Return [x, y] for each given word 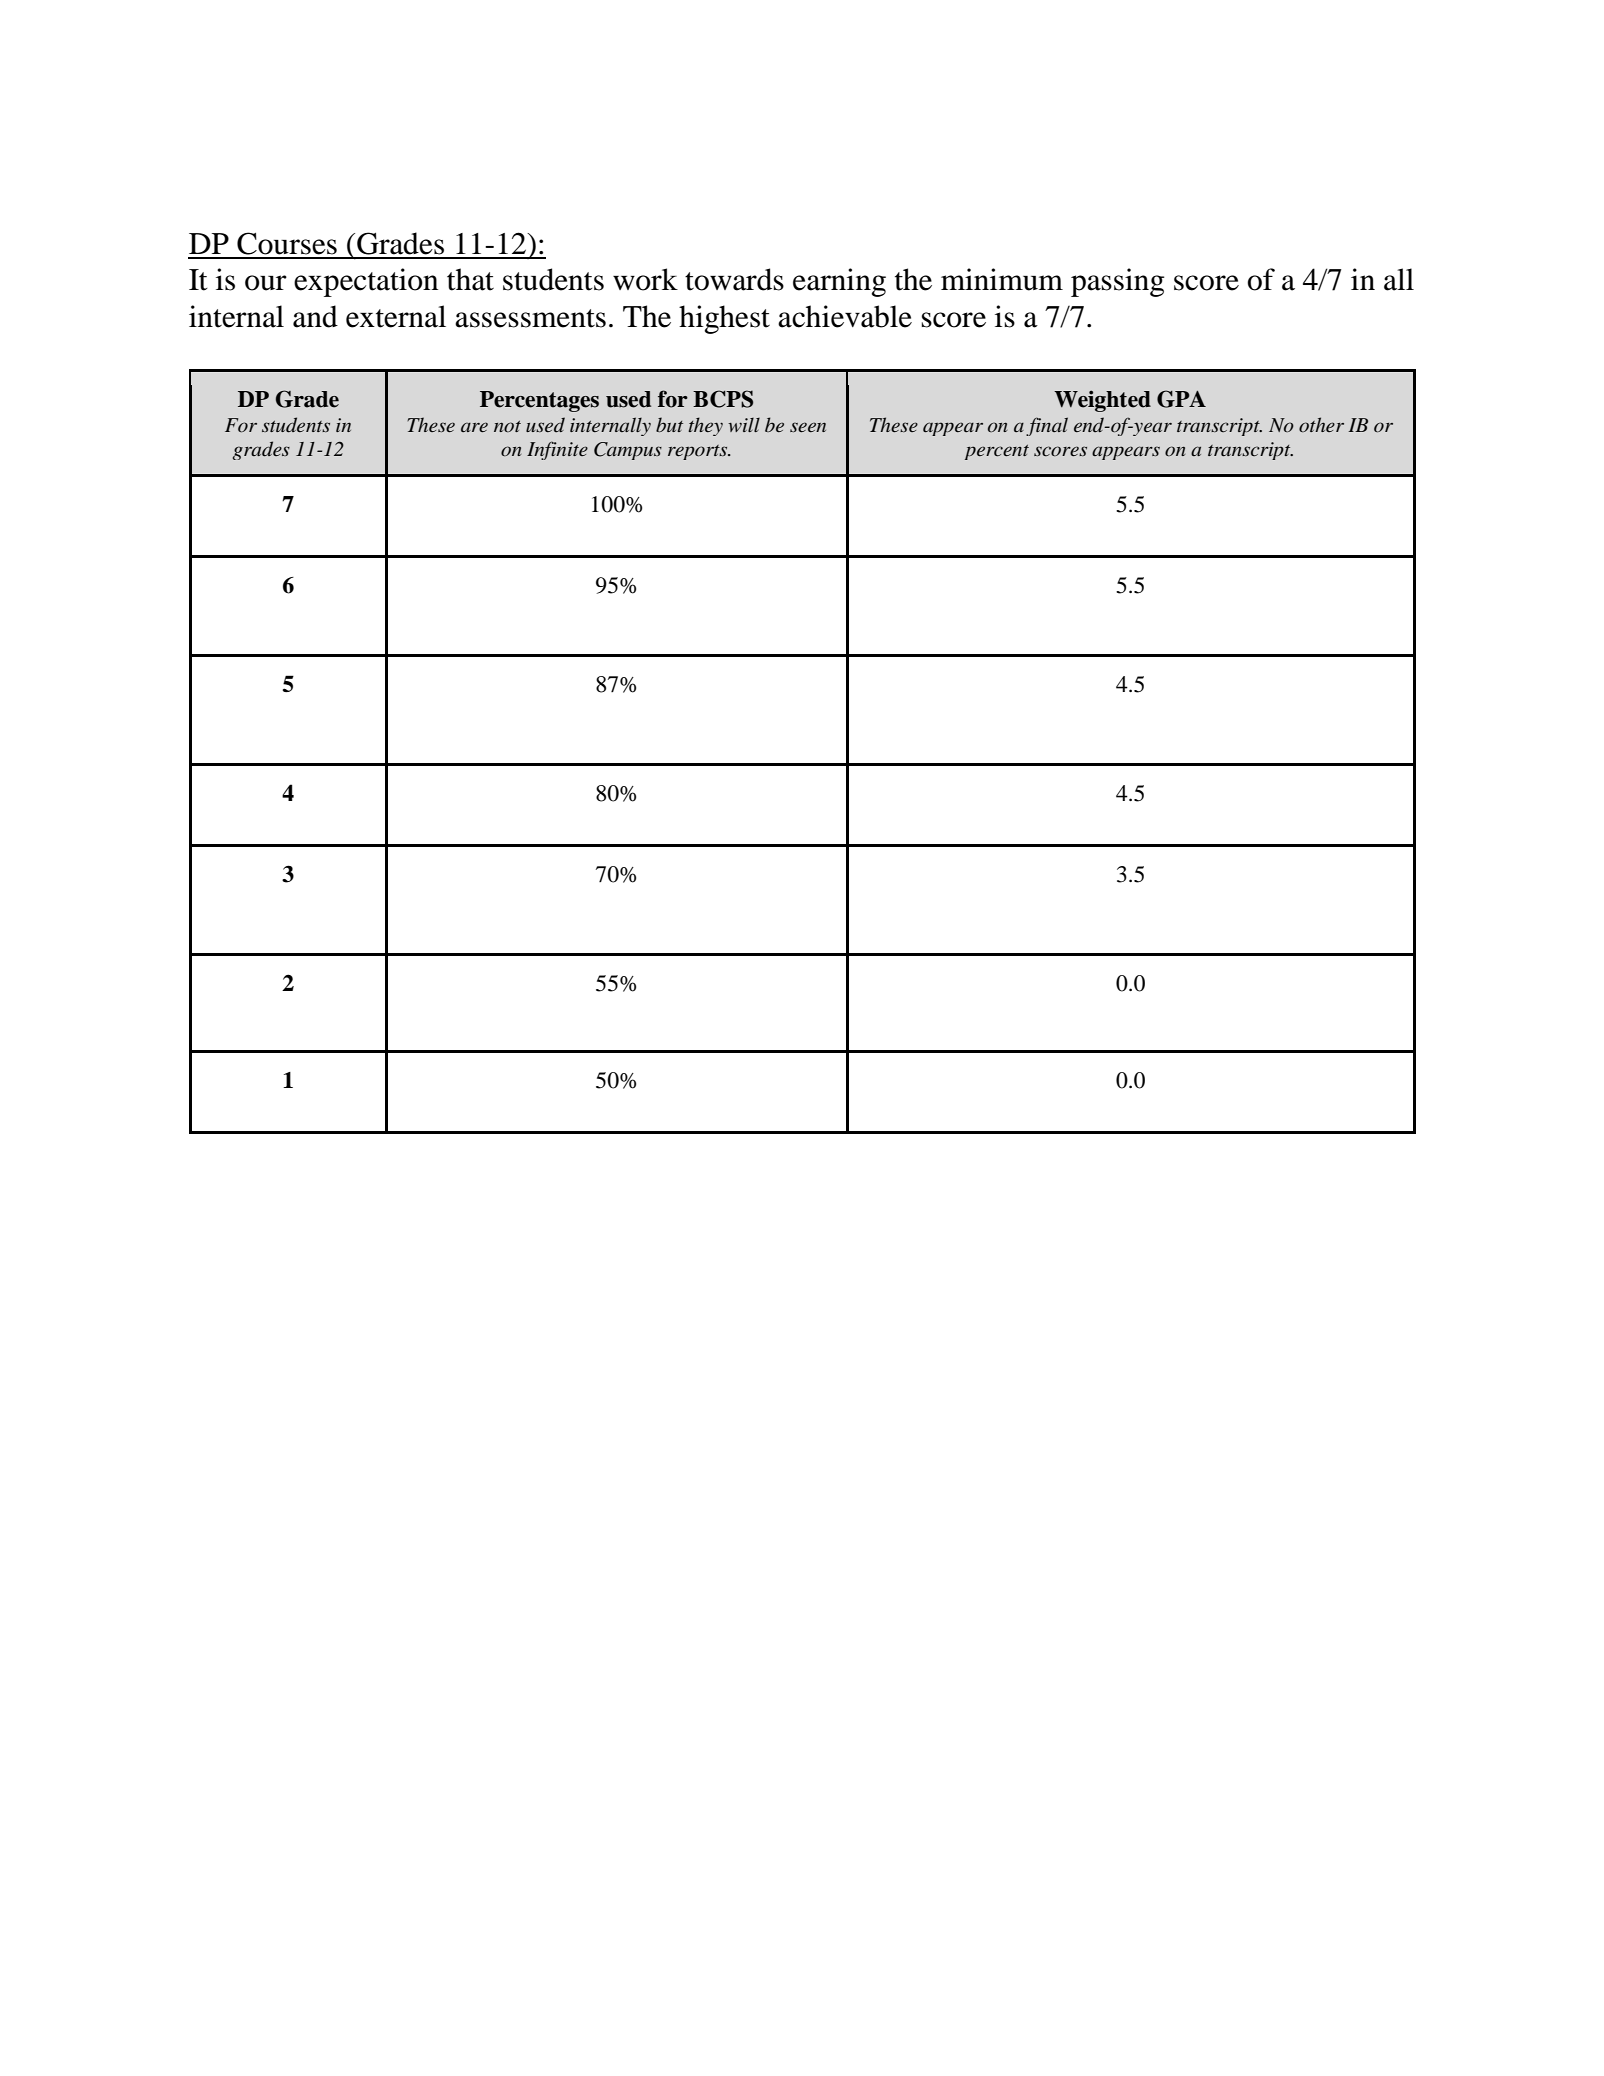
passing [1117, 282]
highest [724, 319]
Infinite [557, 450]
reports [699, 452]
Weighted [1102, 401]
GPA [1181, 399]
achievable [845, 316]
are [474, 427]
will [744, 425]
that [470, 279]
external [396, 316]
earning [839, 282]
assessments [530, 318]
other [1321, 425]
